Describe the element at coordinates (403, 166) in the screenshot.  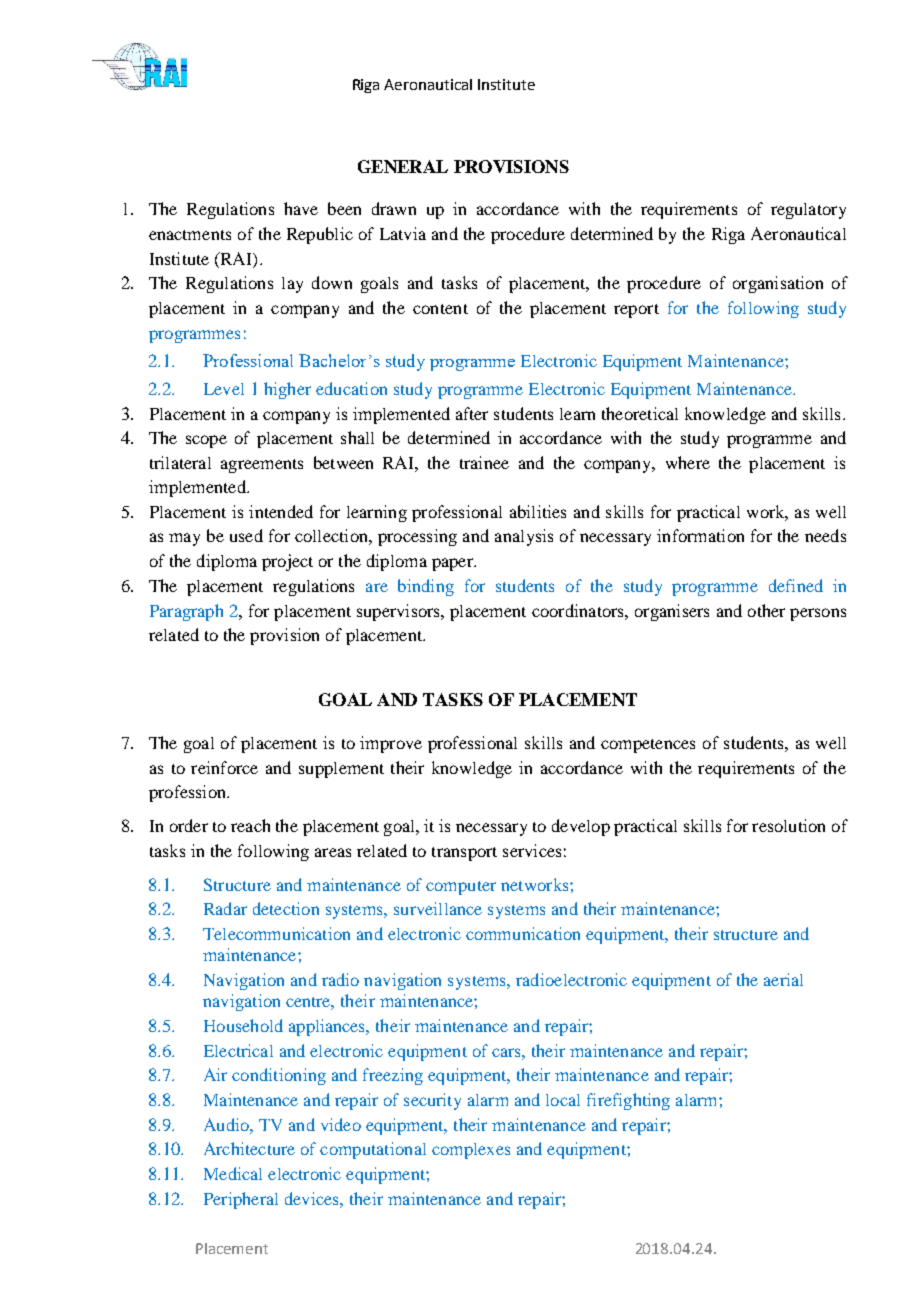
I see `GENERAL` at that location.
